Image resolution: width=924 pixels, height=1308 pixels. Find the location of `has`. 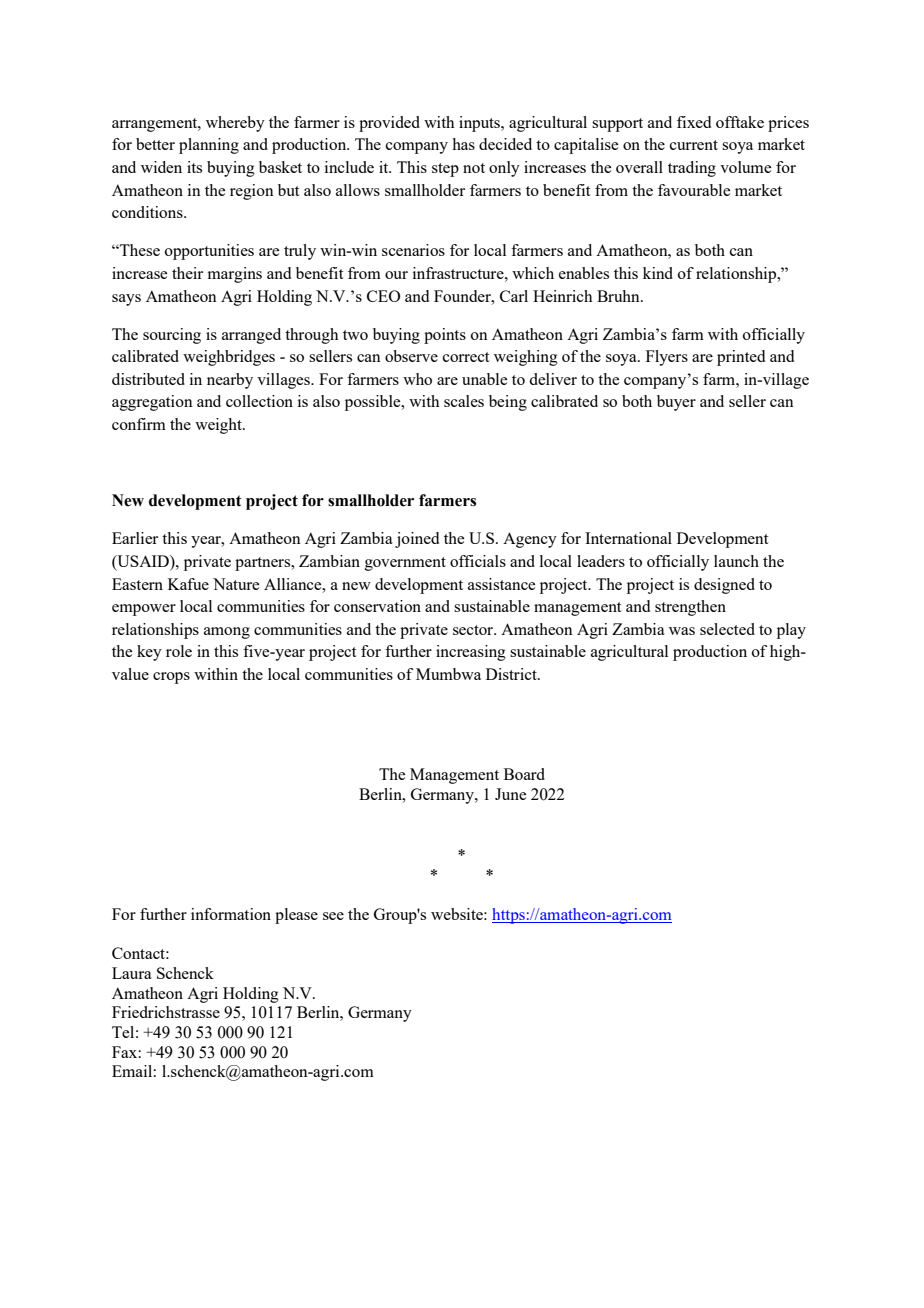

has is located at coordinates (463, 144).
